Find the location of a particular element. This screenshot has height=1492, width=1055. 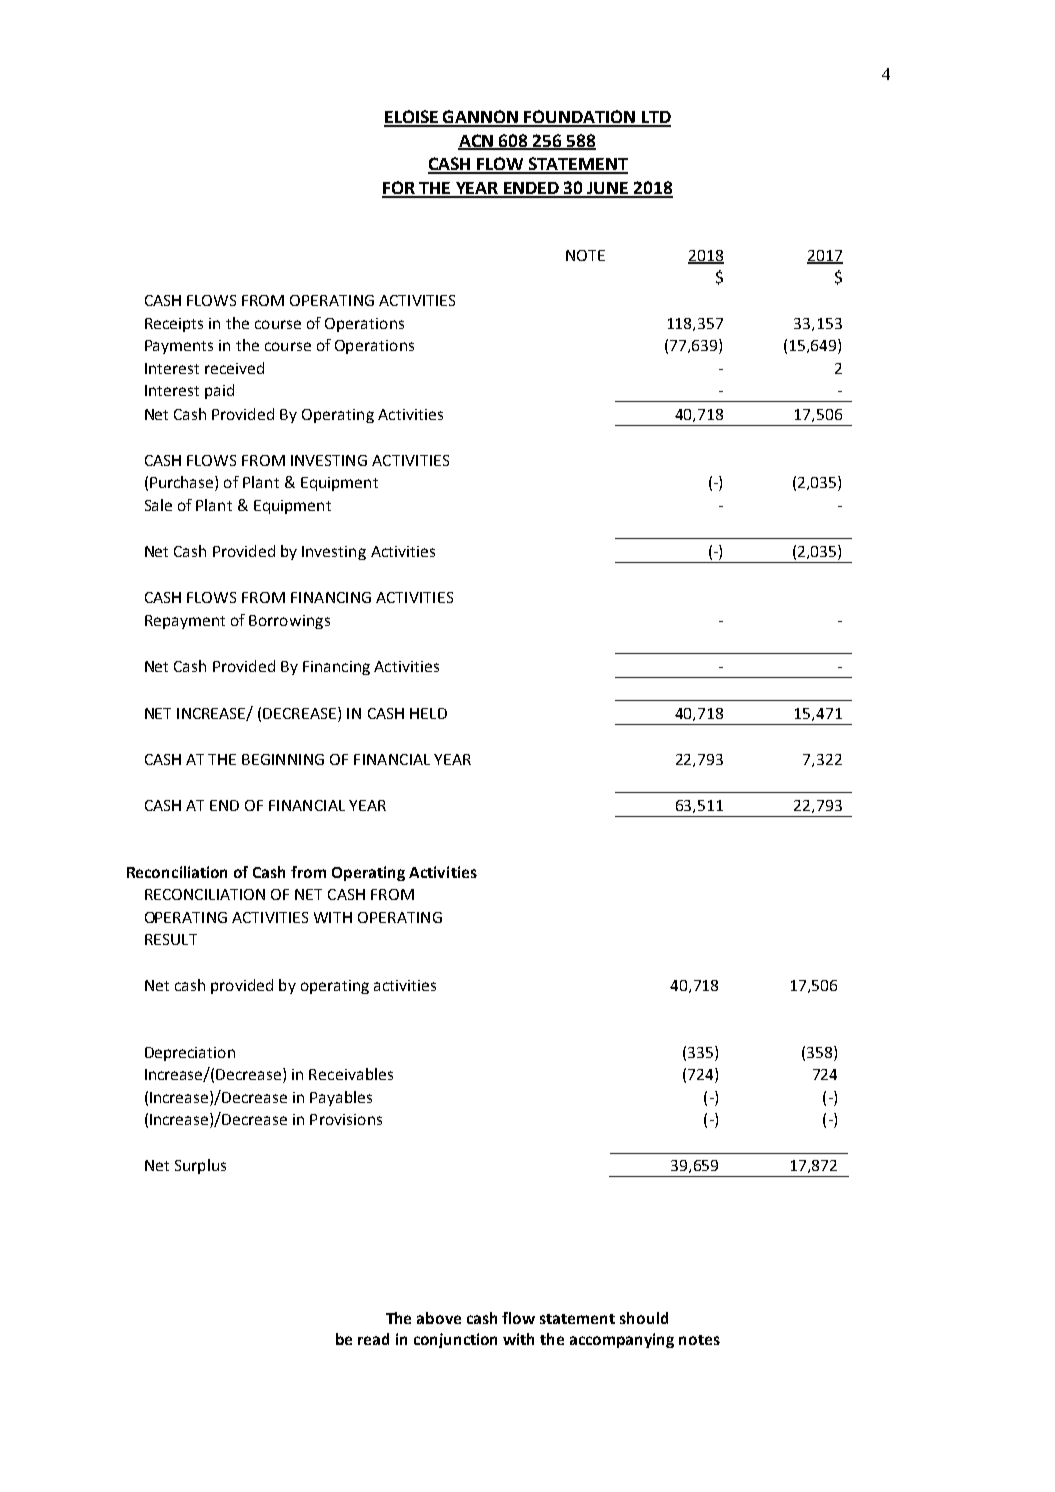

Borrowings is located at coordinates (289, 622).
